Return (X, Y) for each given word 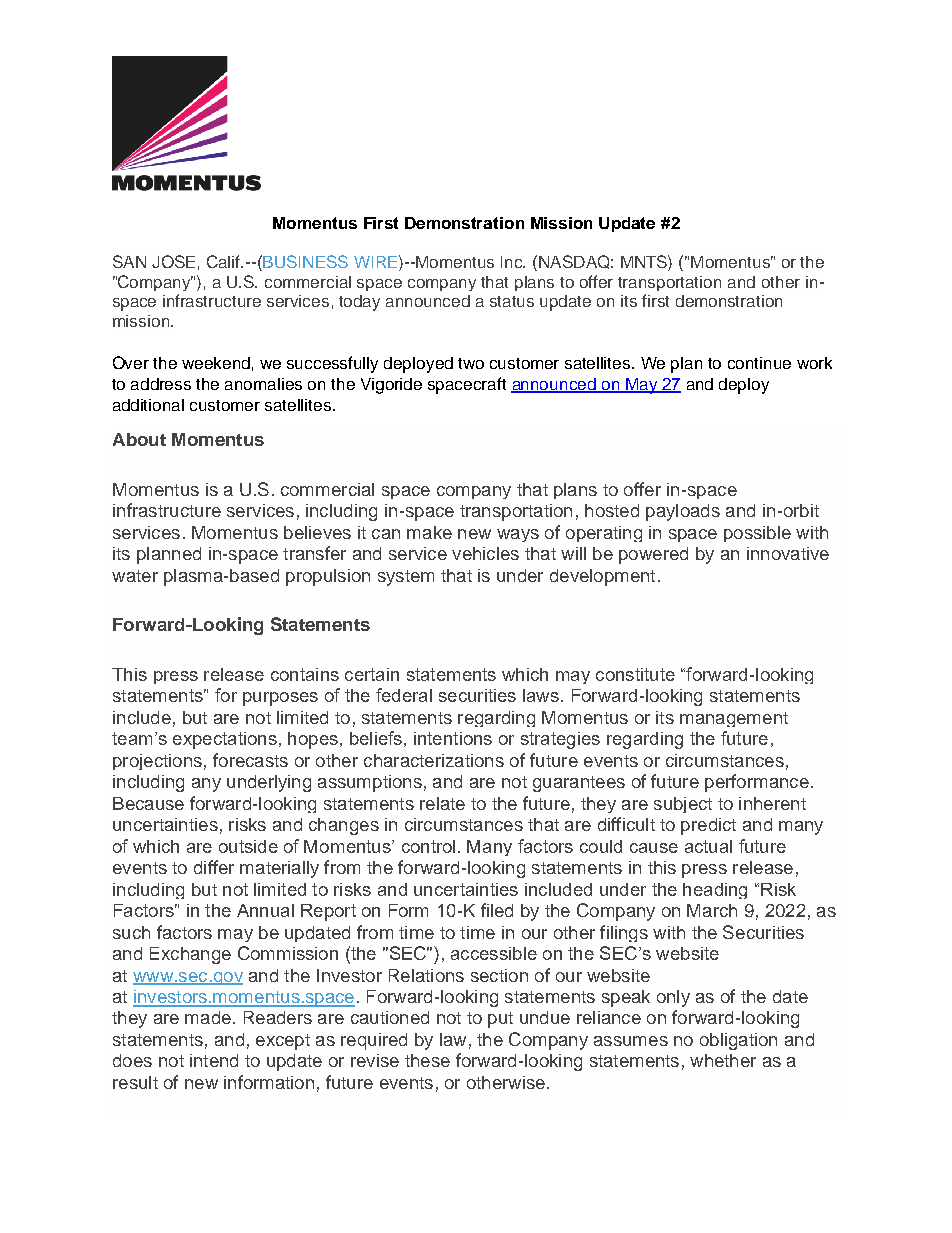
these (427, 1060)
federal (404, 695)
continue (759, 363)
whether (723, 1060)
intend (214, 1060)
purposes (280, 699)
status (512, 301)
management (734, 719)
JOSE (173, 261)
